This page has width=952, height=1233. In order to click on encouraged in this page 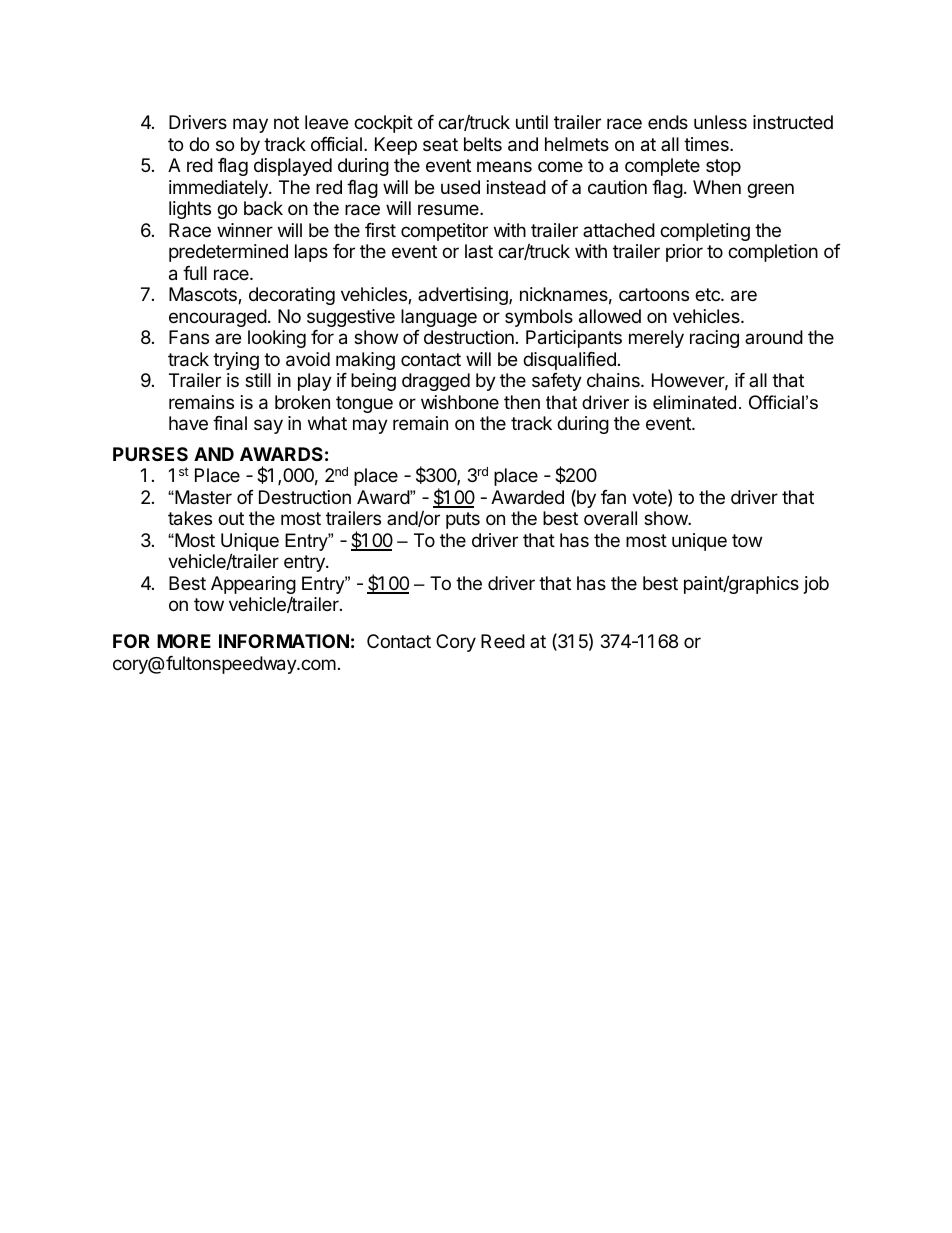, I will do `click(218, 318)`.
